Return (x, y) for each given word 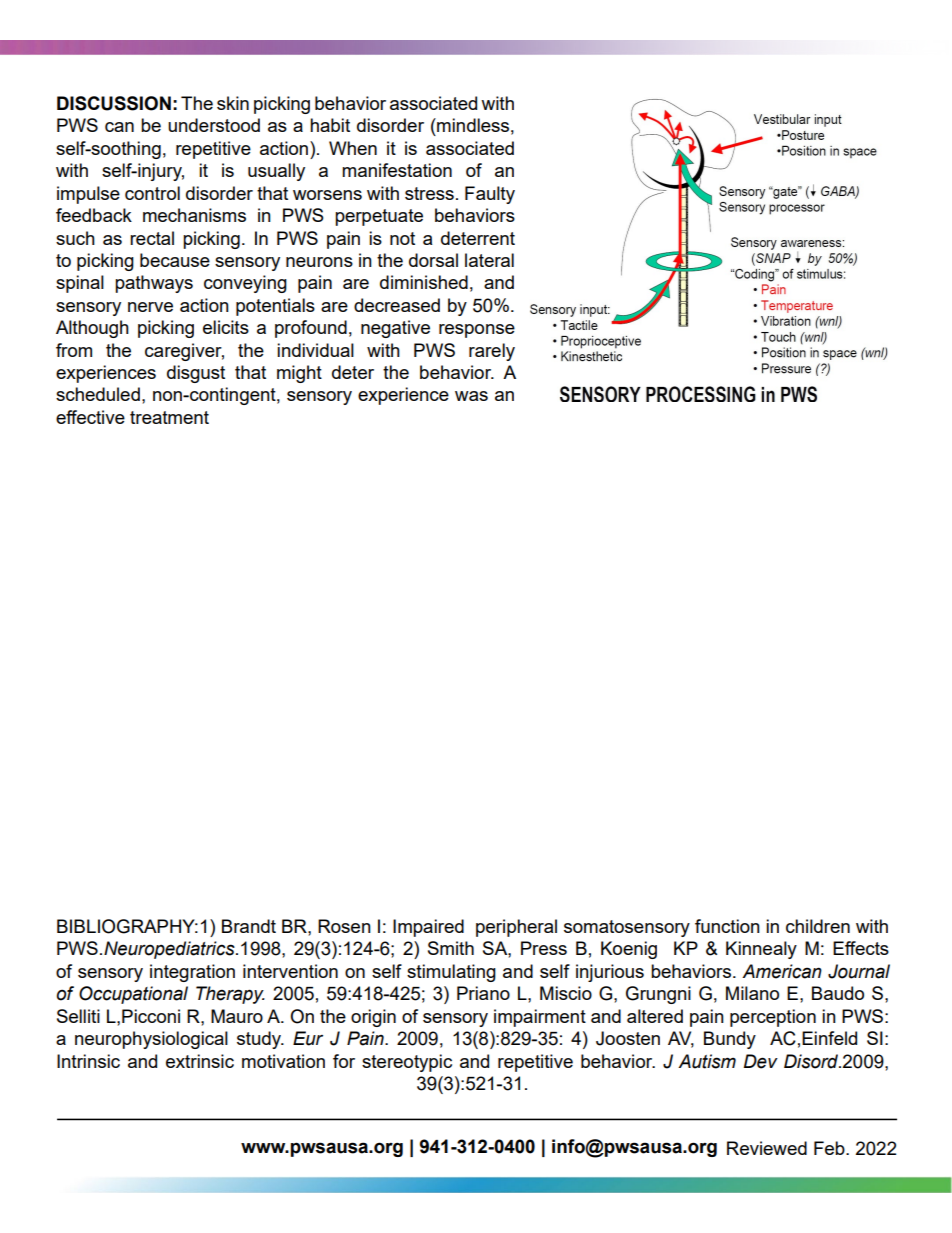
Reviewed (767, 1148)
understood (214, 125)
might (299, 374)
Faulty (490, 195)
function (727, 926)
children (818, 926)
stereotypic (407, 1063)
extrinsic (200, 1061)
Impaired (428, 928)
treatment (169, 417)
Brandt (249, 926)
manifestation (397, 170)
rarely (492, 352)
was (471, 396)
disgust (196, 374)
